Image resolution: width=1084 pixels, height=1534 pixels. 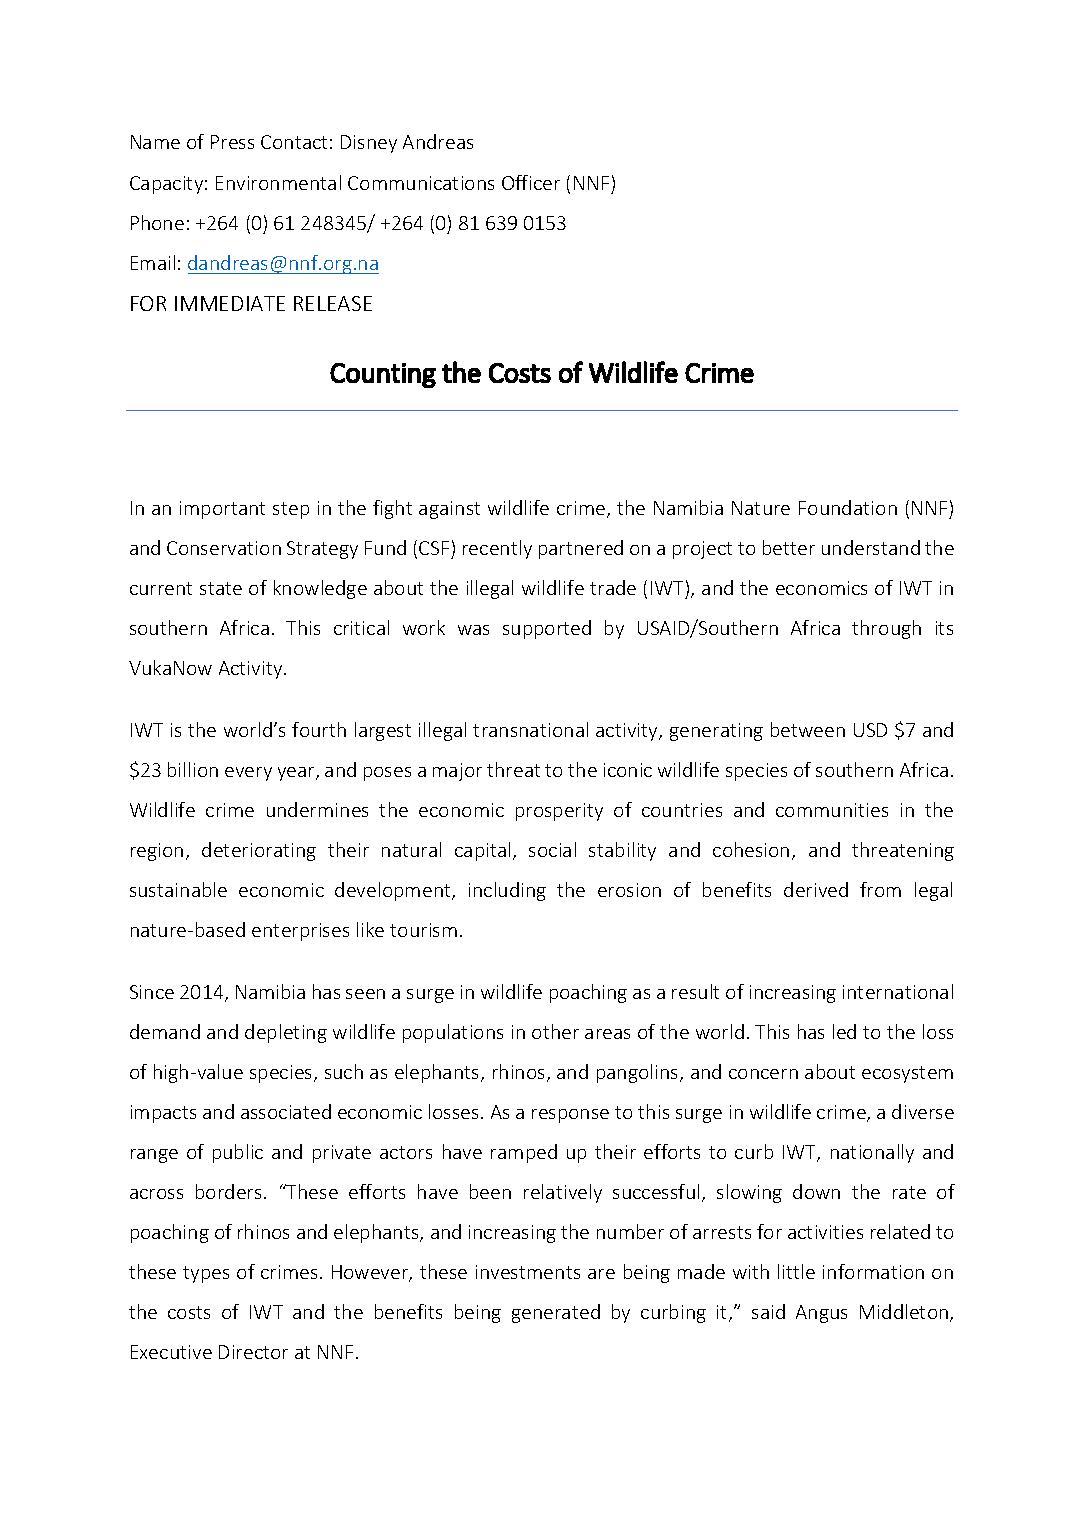 I want to click on investments, so click(x=528, y=1272).
